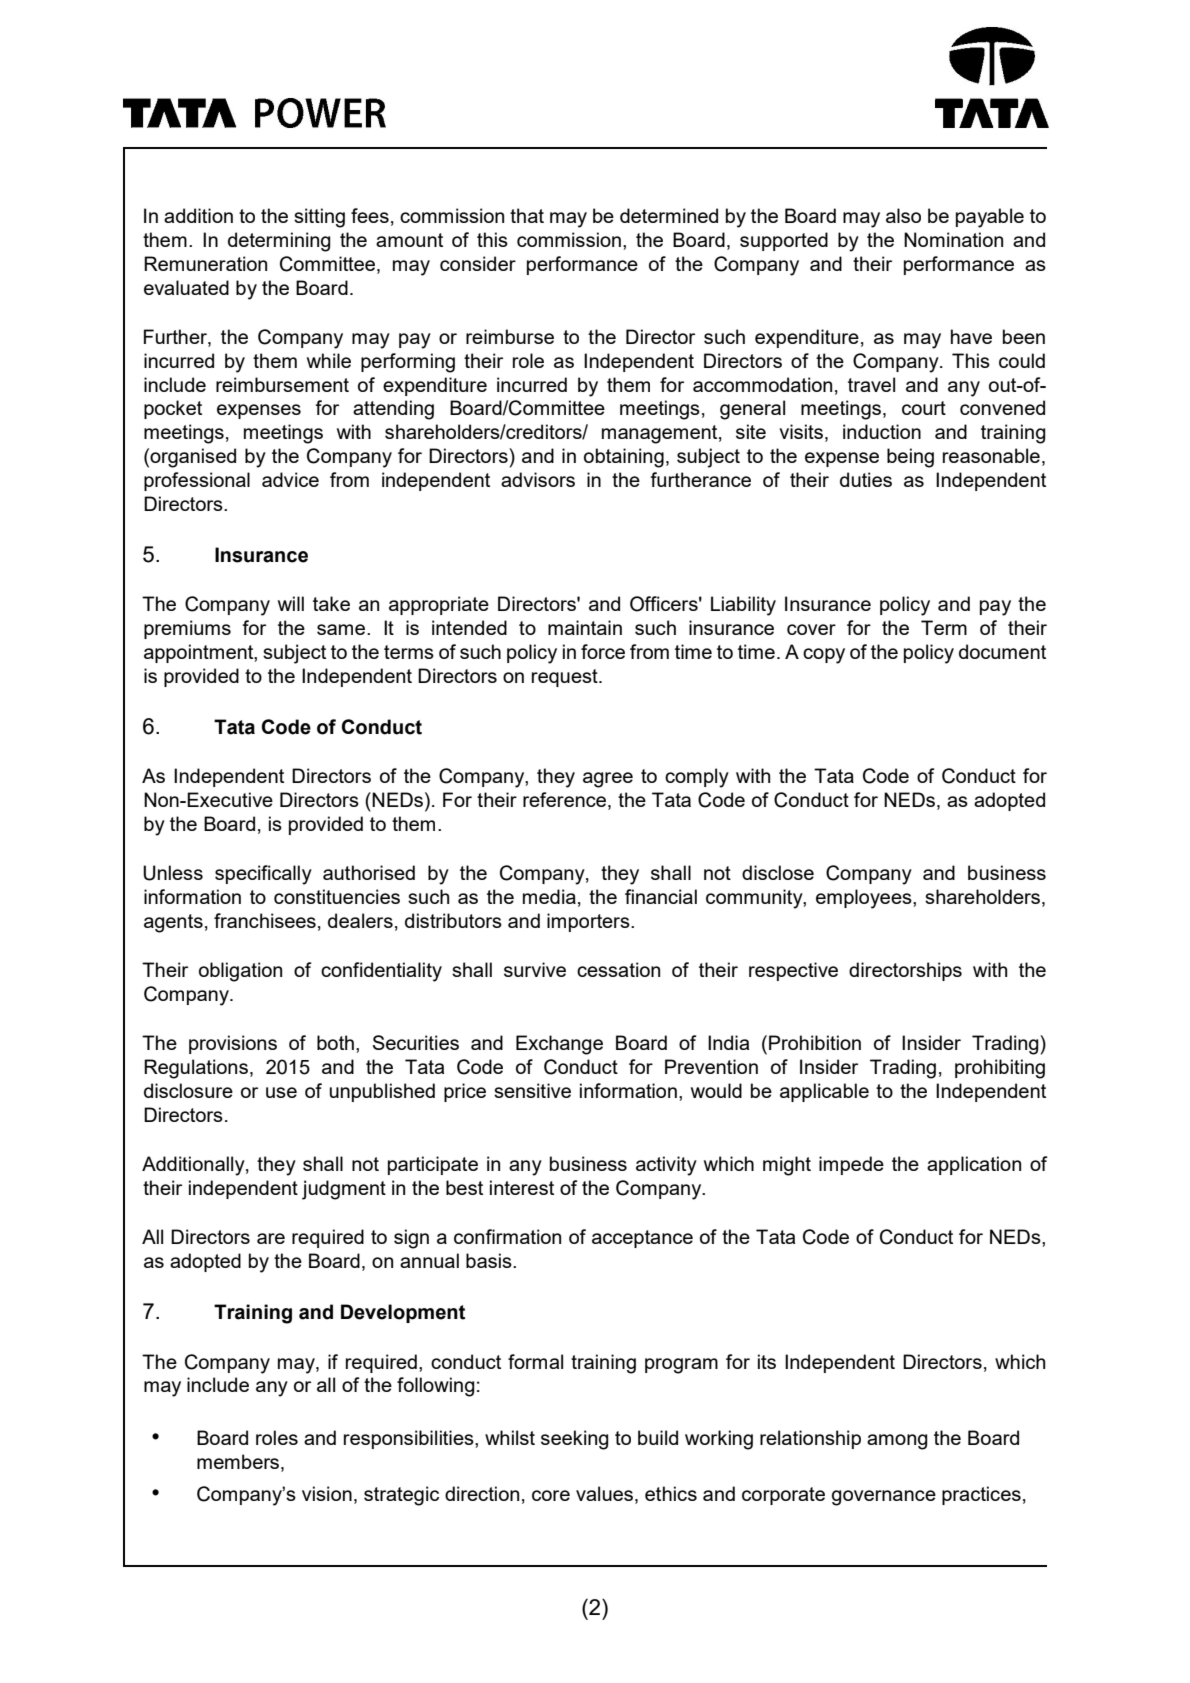  Describe the element at coordinates (953, 239) in the screenshot. I see `Nomination` at that location.
